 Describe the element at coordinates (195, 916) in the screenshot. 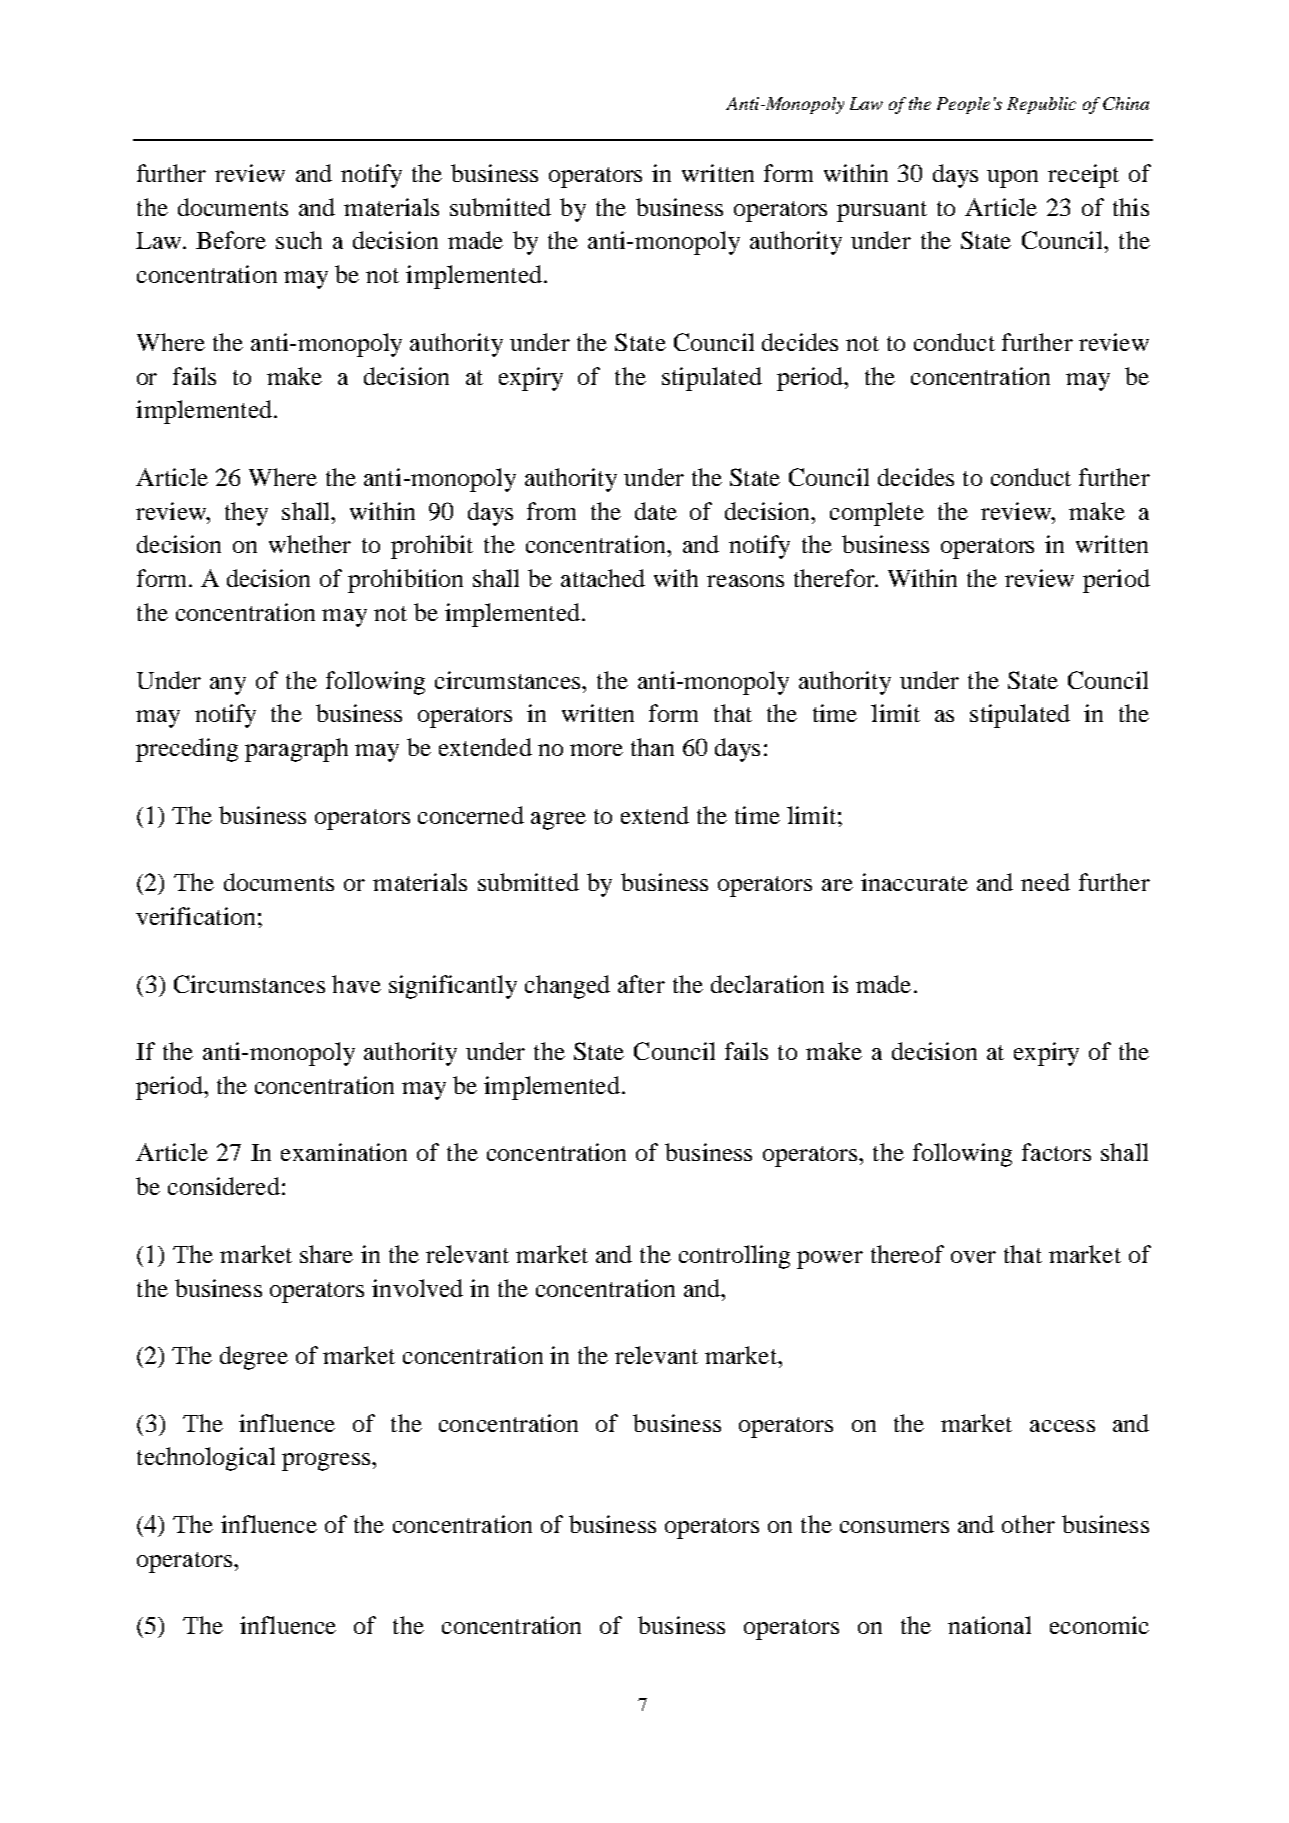

I see `verification` at that location.
